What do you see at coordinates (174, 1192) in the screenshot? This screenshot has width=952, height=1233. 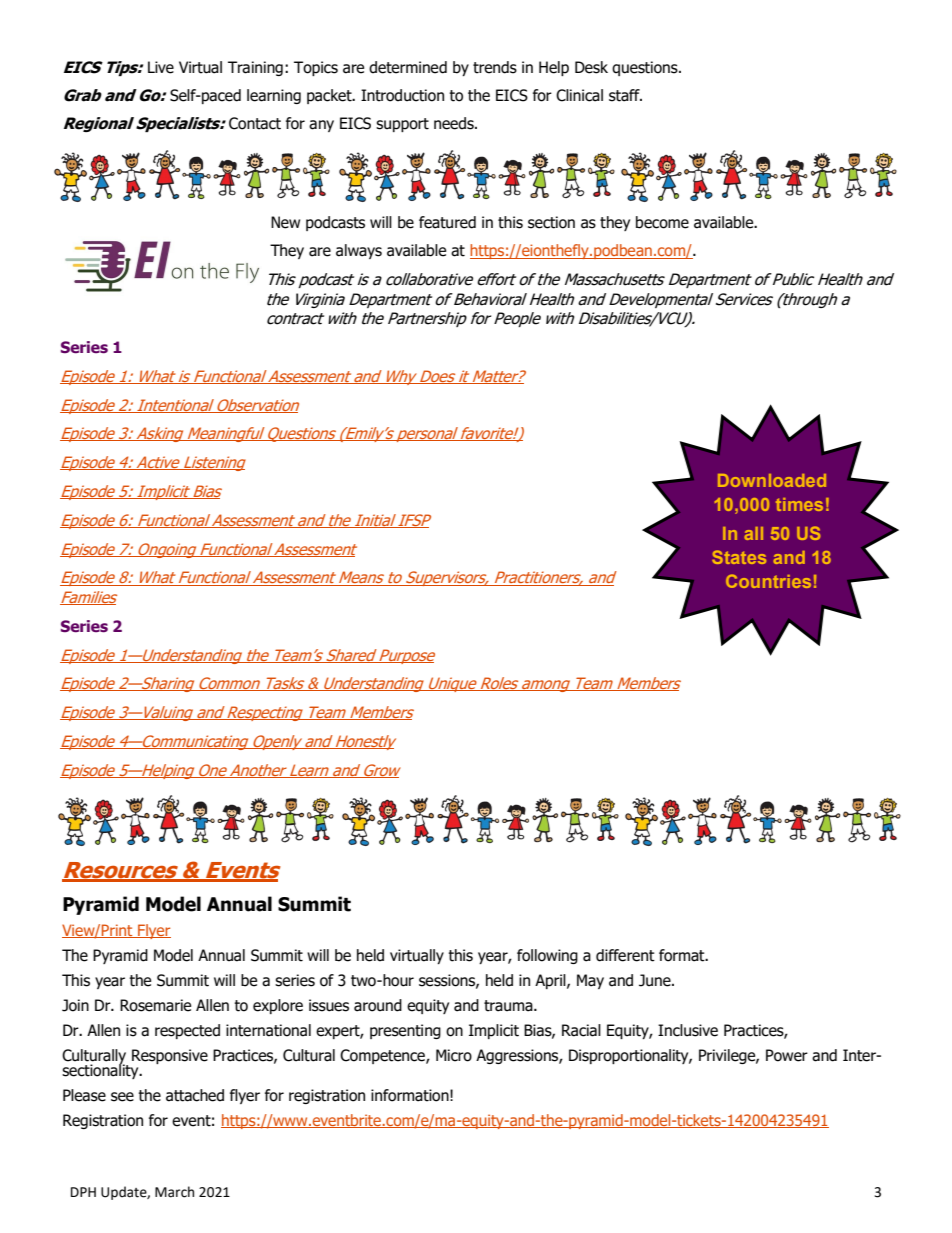 I see `March` at bounding box center [174, 1192].
